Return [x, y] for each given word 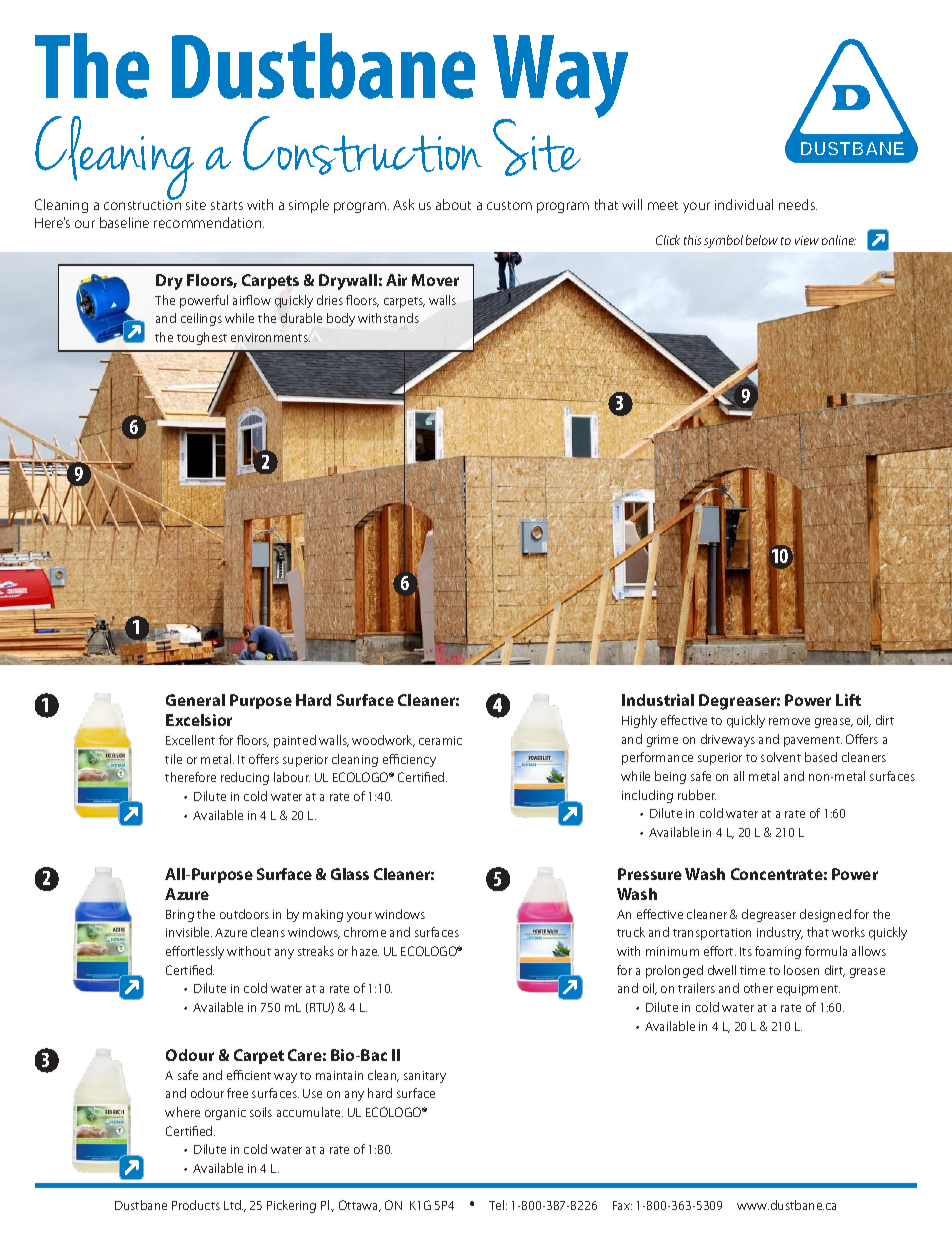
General [195, 700]
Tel [496, 1205]
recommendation [209, 222]
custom [509, 205]
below [762, 240]
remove [789, 721]
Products [196, 1205]
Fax [622, 1205]
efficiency [409, 760]
